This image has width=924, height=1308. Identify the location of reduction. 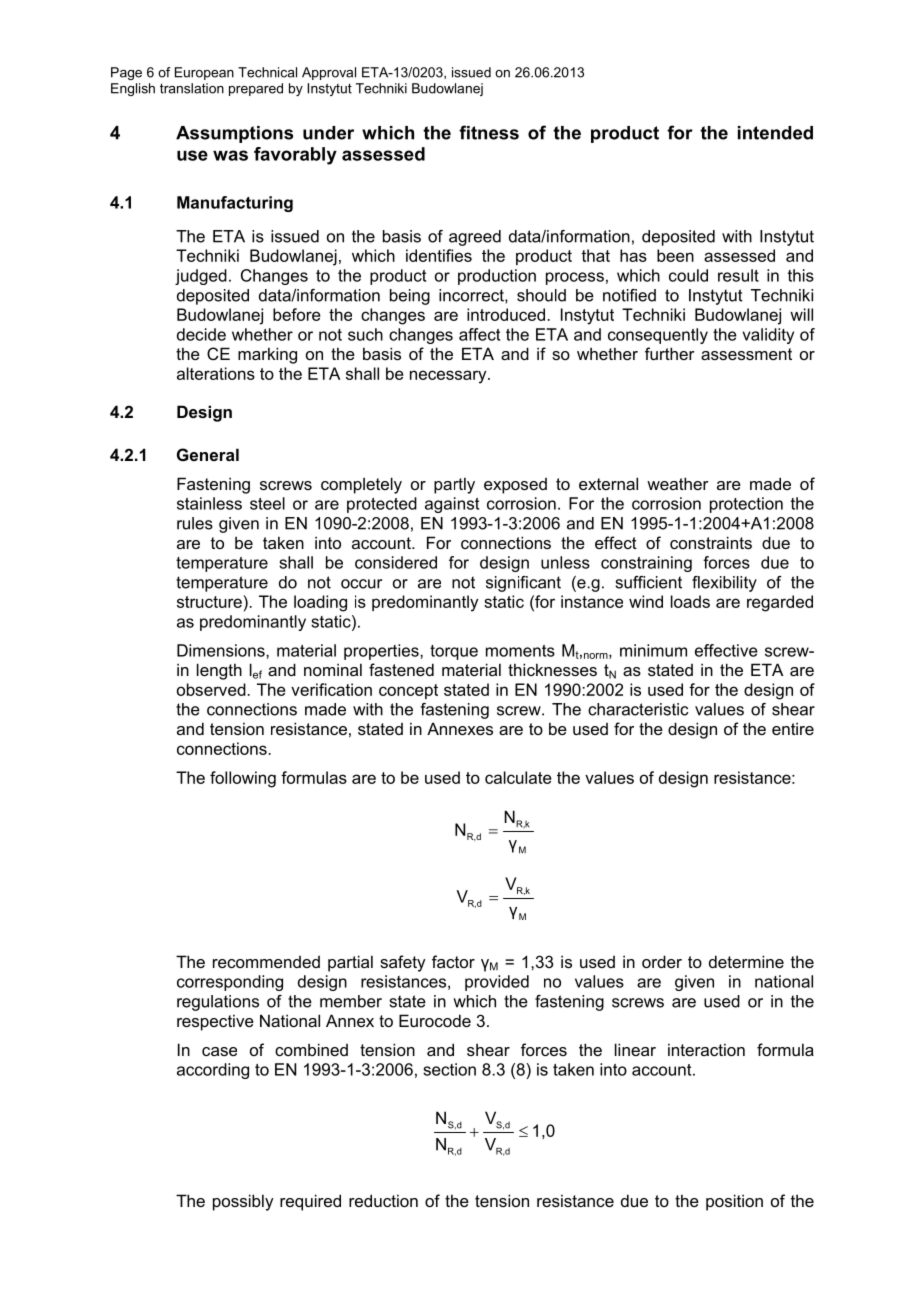
(383, 1200).
